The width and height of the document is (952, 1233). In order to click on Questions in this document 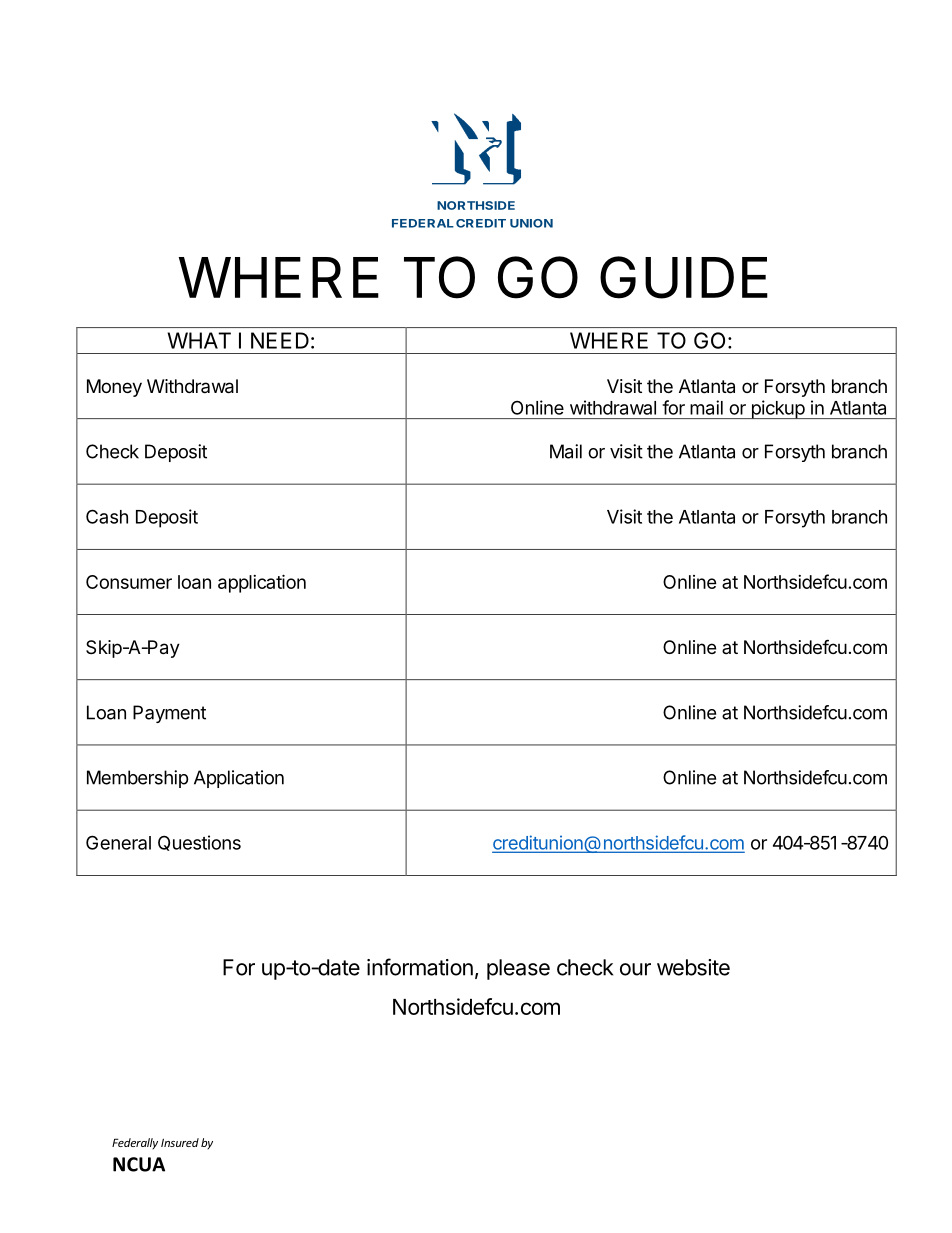, I will do `click(199, 843)`.
